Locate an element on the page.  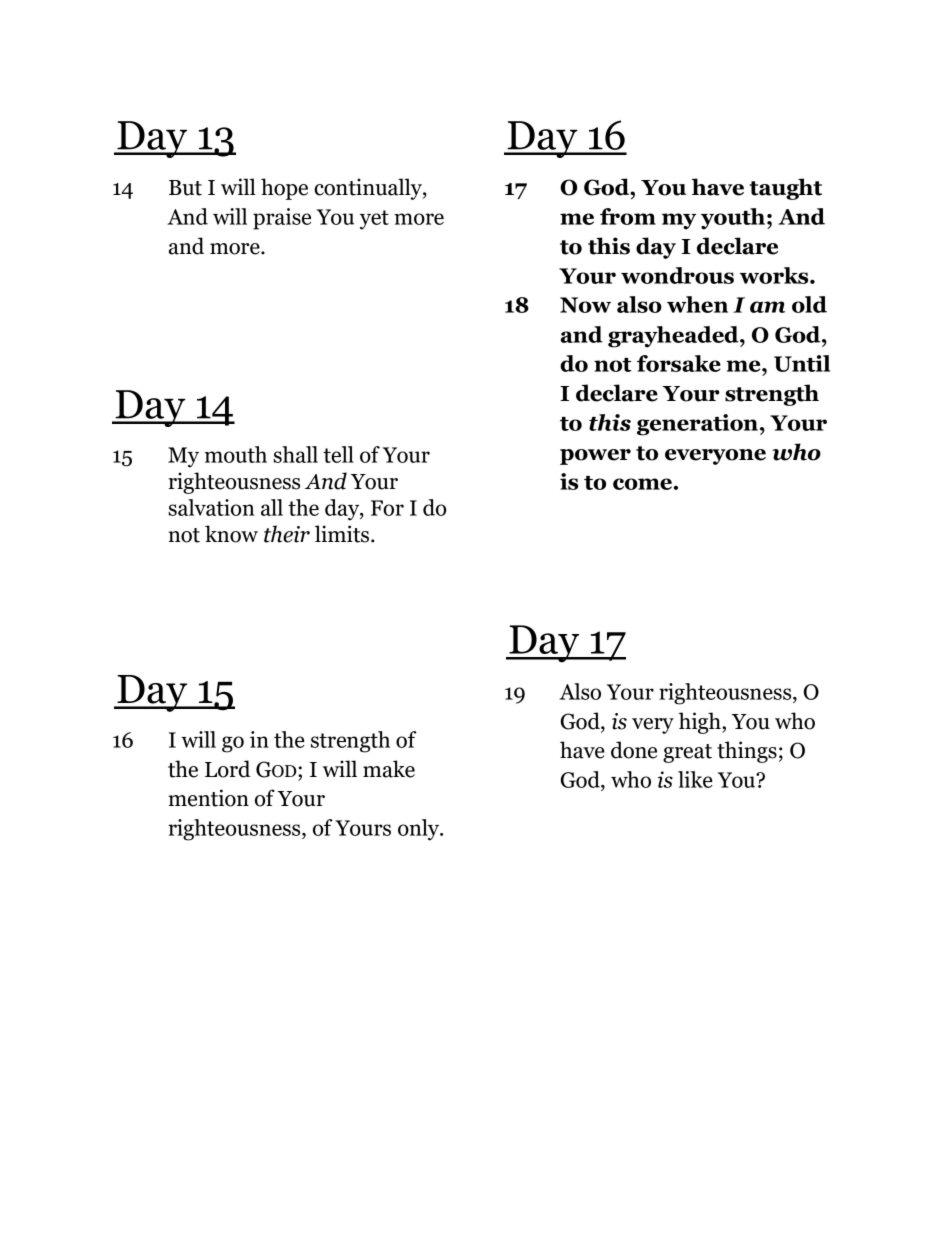
taught is located at coordinates (785, 189).
